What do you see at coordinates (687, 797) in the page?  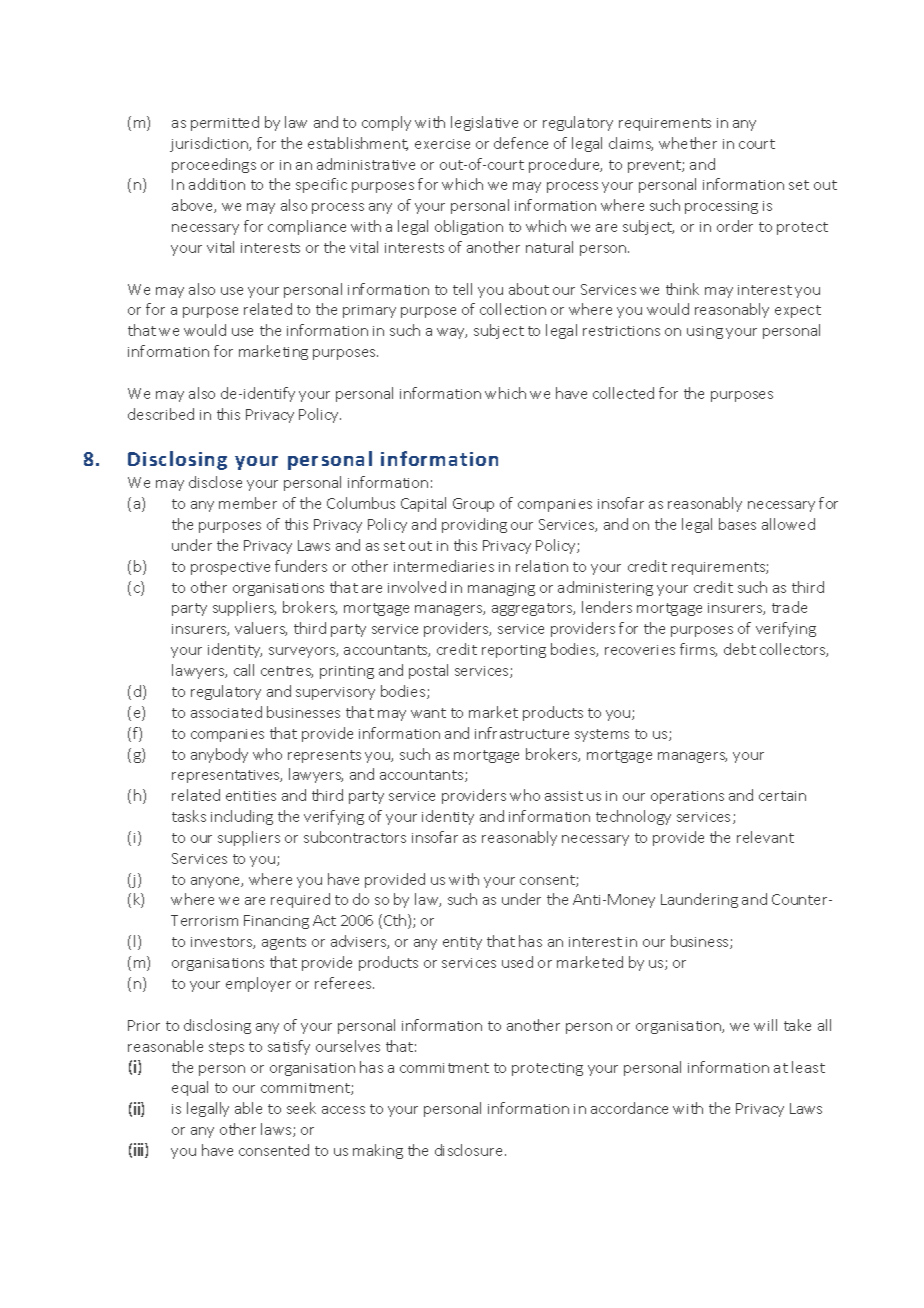 I see `operations` at bounding box center [687, 797].
